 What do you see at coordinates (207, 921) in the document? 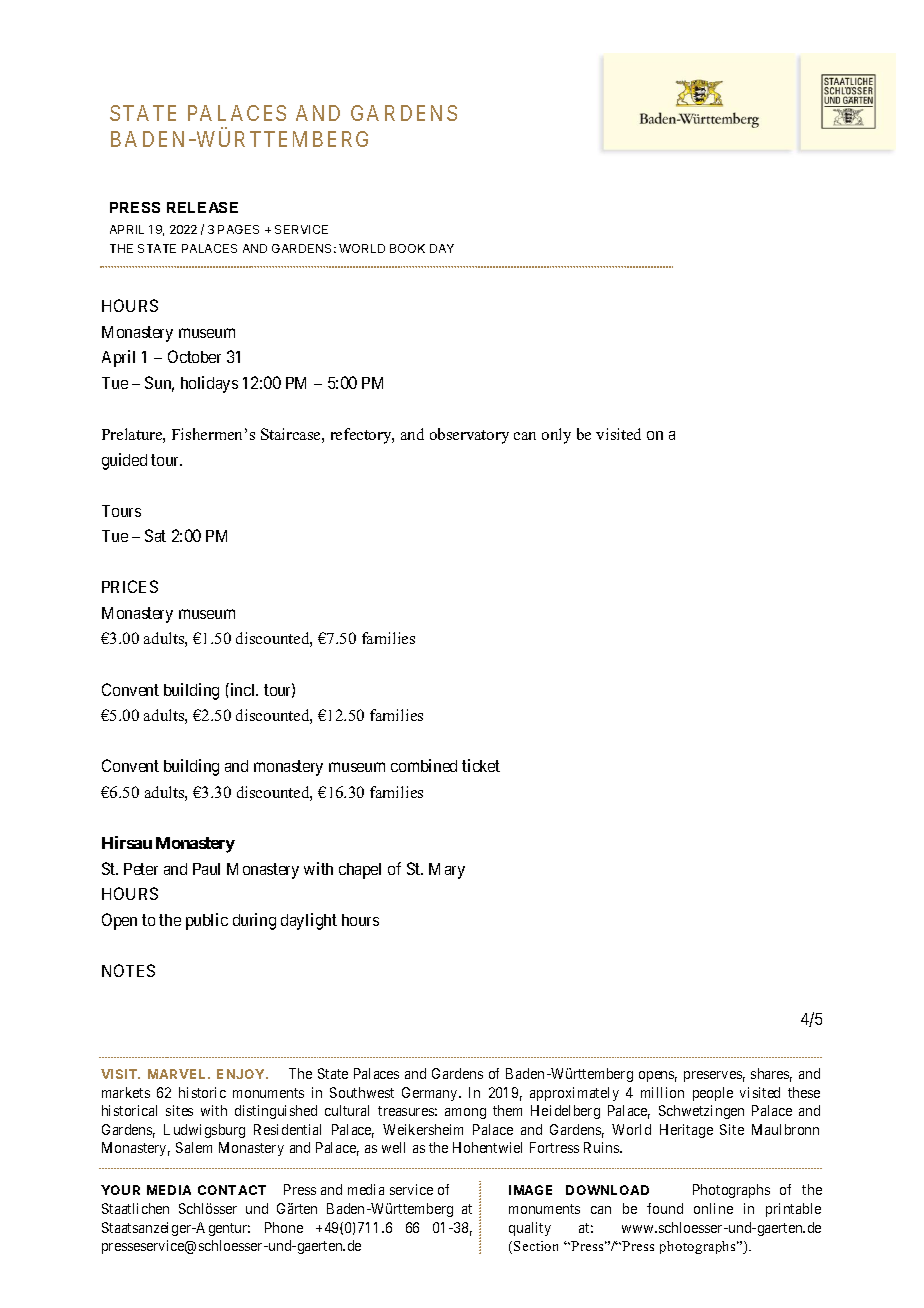
I see `public` at bounding box center [207, 921].
